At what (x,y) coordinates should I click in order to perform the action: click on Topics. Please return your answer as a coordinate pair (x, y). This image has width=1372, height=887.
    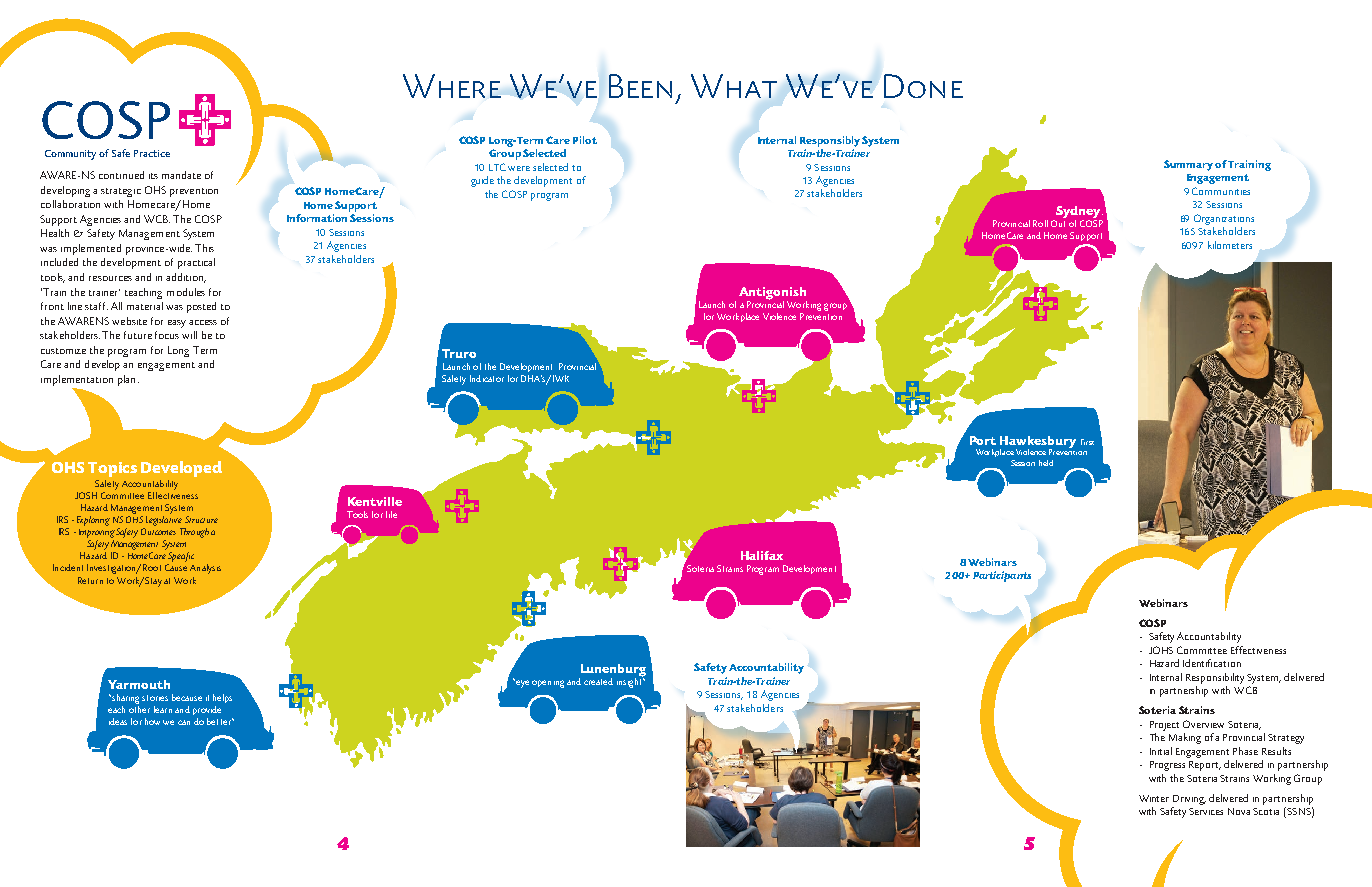
    Looking at the image, I should click on (112, 469).
